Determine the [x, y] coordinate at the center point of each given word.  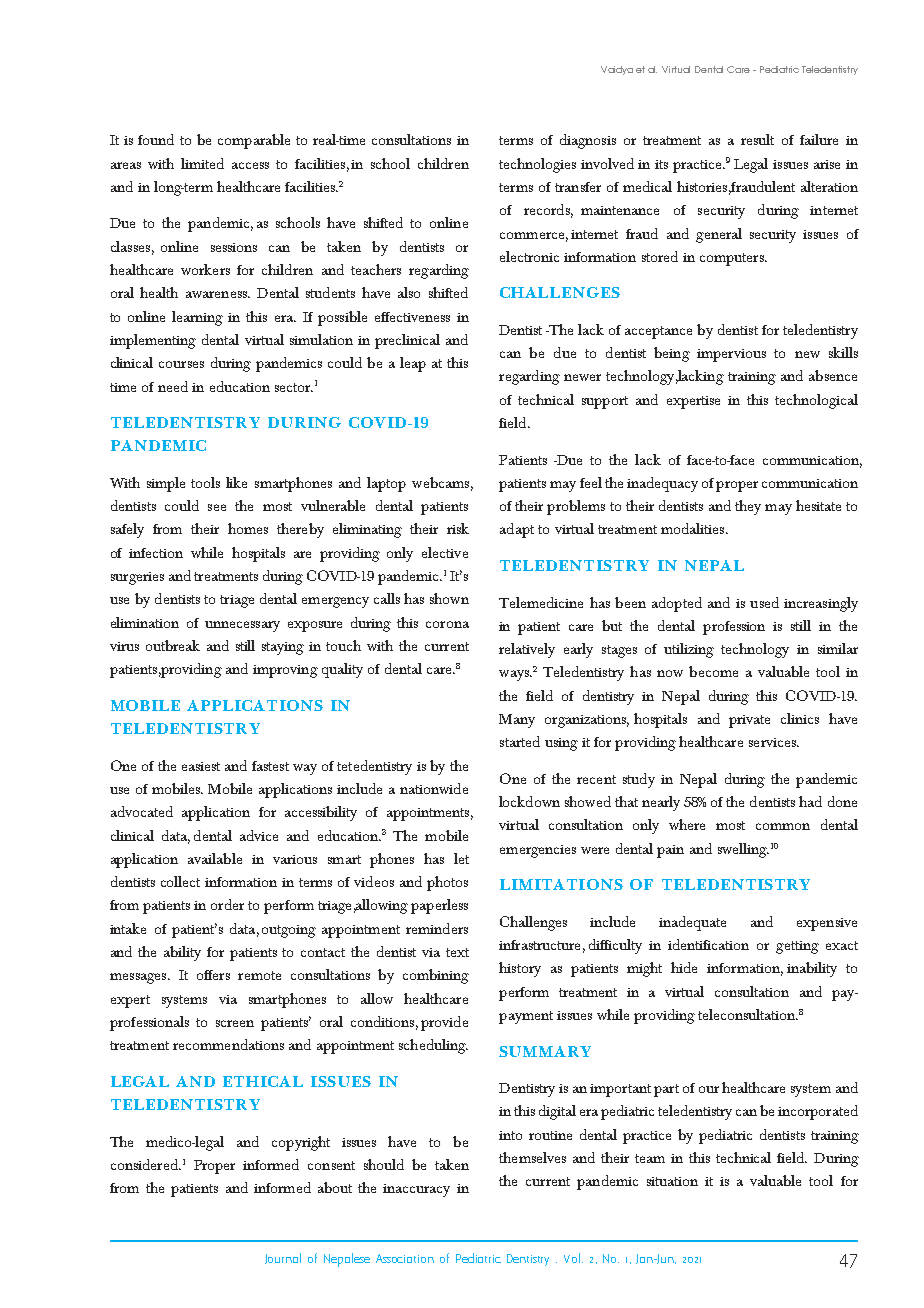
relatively [527, 650]
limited [202, 163]
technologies [537, 165]
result [757, 139]
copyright [301, 1143]
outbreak [173, 645]
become [713, 671]
